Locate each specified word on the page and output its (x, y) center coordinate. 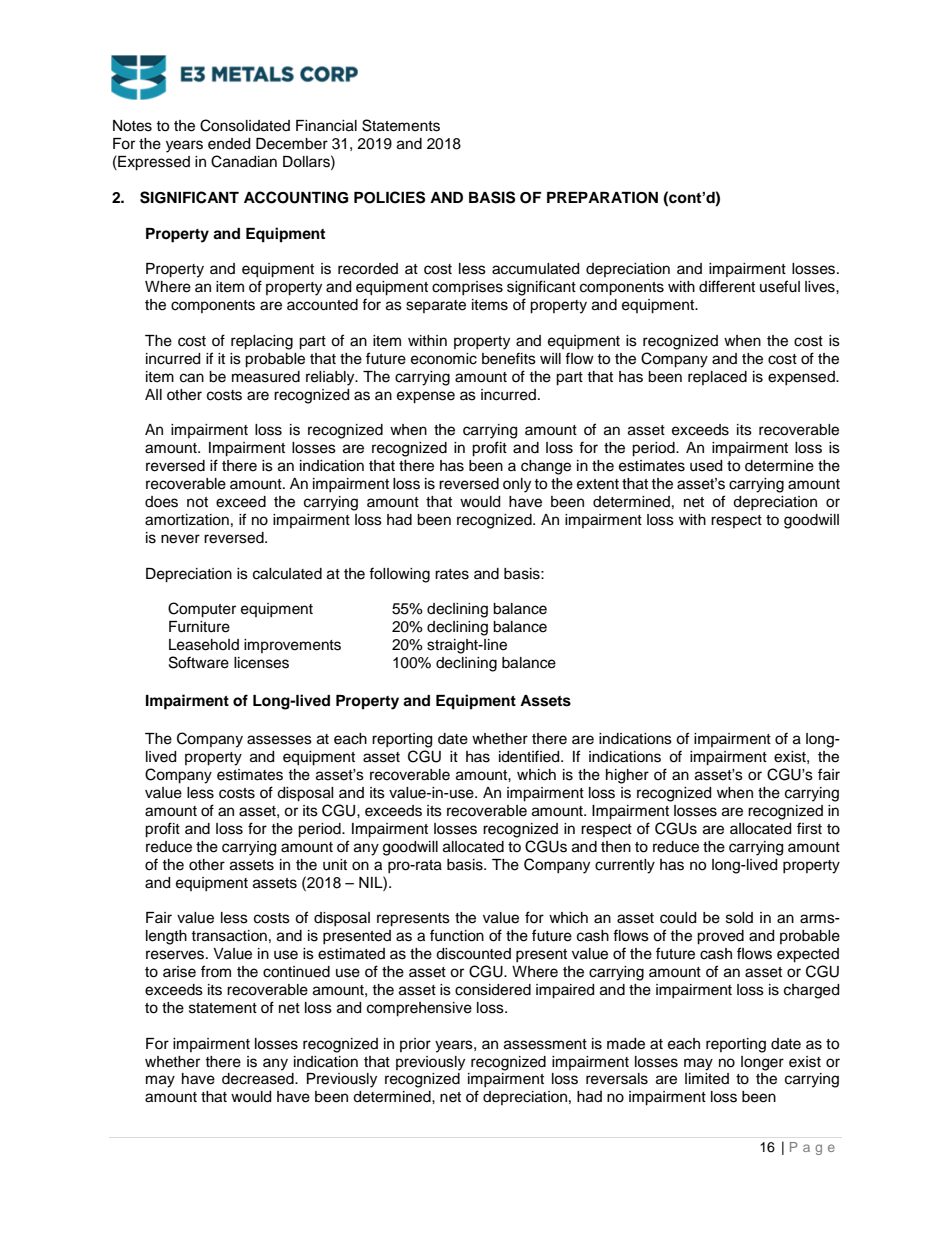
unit (335, 865)
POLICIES (389, 197)
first (809, 828)
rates (452, 574)
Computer (202, 610)
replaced (717, 378)
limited (707, 1079)
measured (266, 377)
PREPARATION (602, 198)
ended (229, 144)
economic (444, 359)
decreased (259, 1079)
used (706, 466)
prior (415, 1045)
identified (530, 756)
